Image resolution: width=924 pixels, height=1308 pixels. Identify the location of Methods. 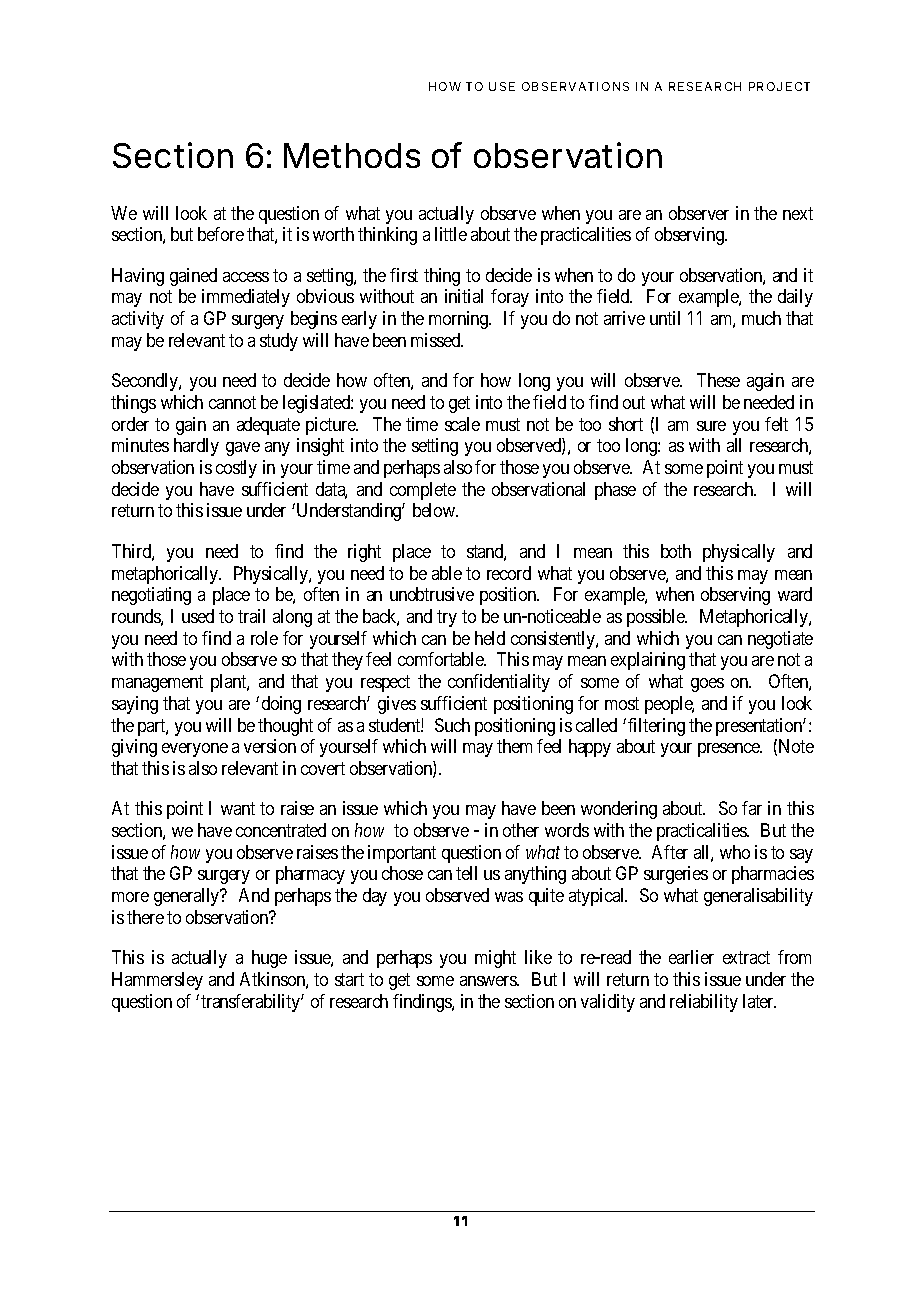
(352, 155).
